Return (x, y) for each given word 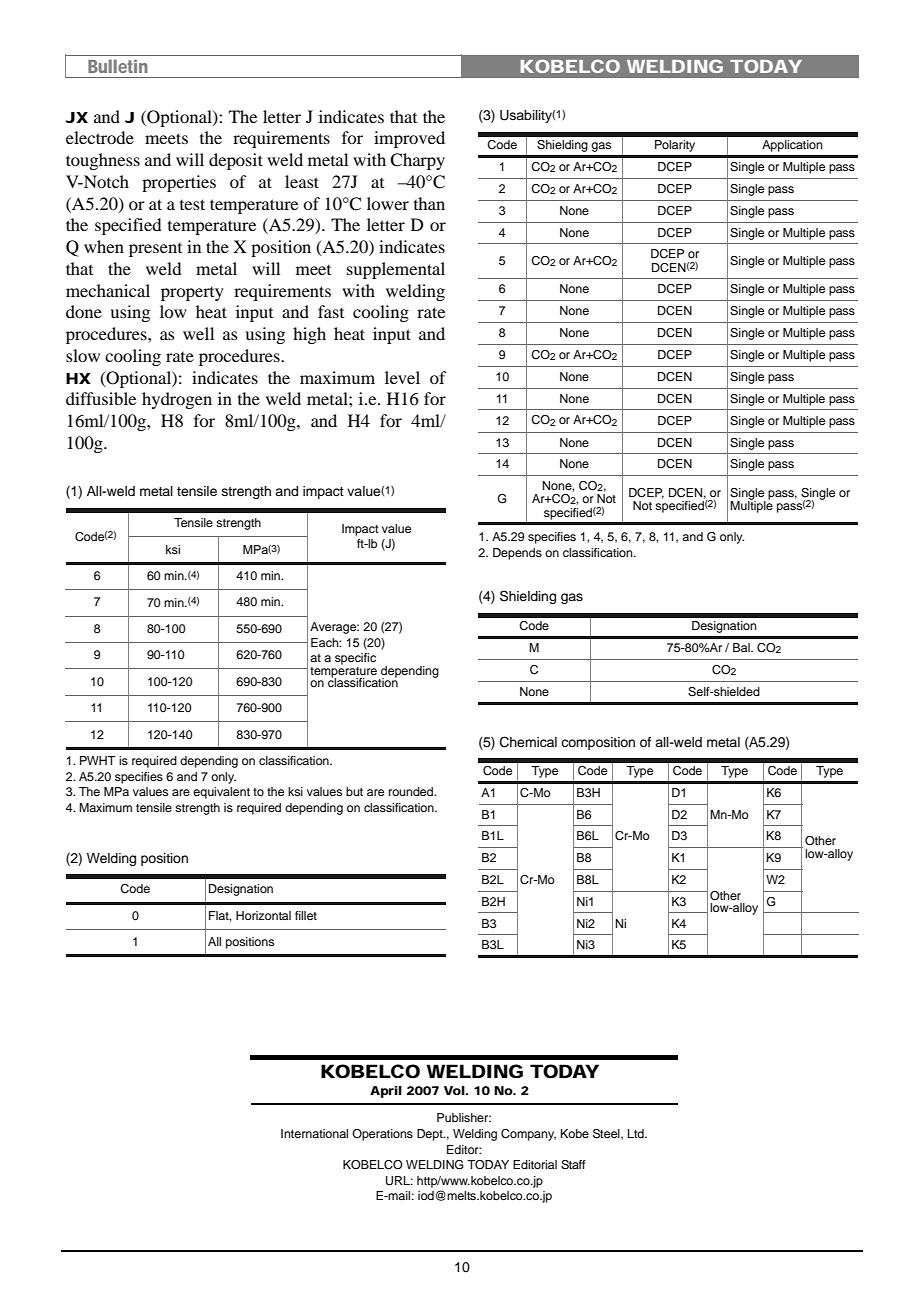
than (429, 203)
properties (179, 183)
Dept (431, 1135)
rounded (412, 791)
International (314, 1133)
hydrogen (177, 400)
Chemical (528, 742)
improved (409, 139)
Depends (517, 554)
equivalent (221, 793)
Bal (742, 647)
